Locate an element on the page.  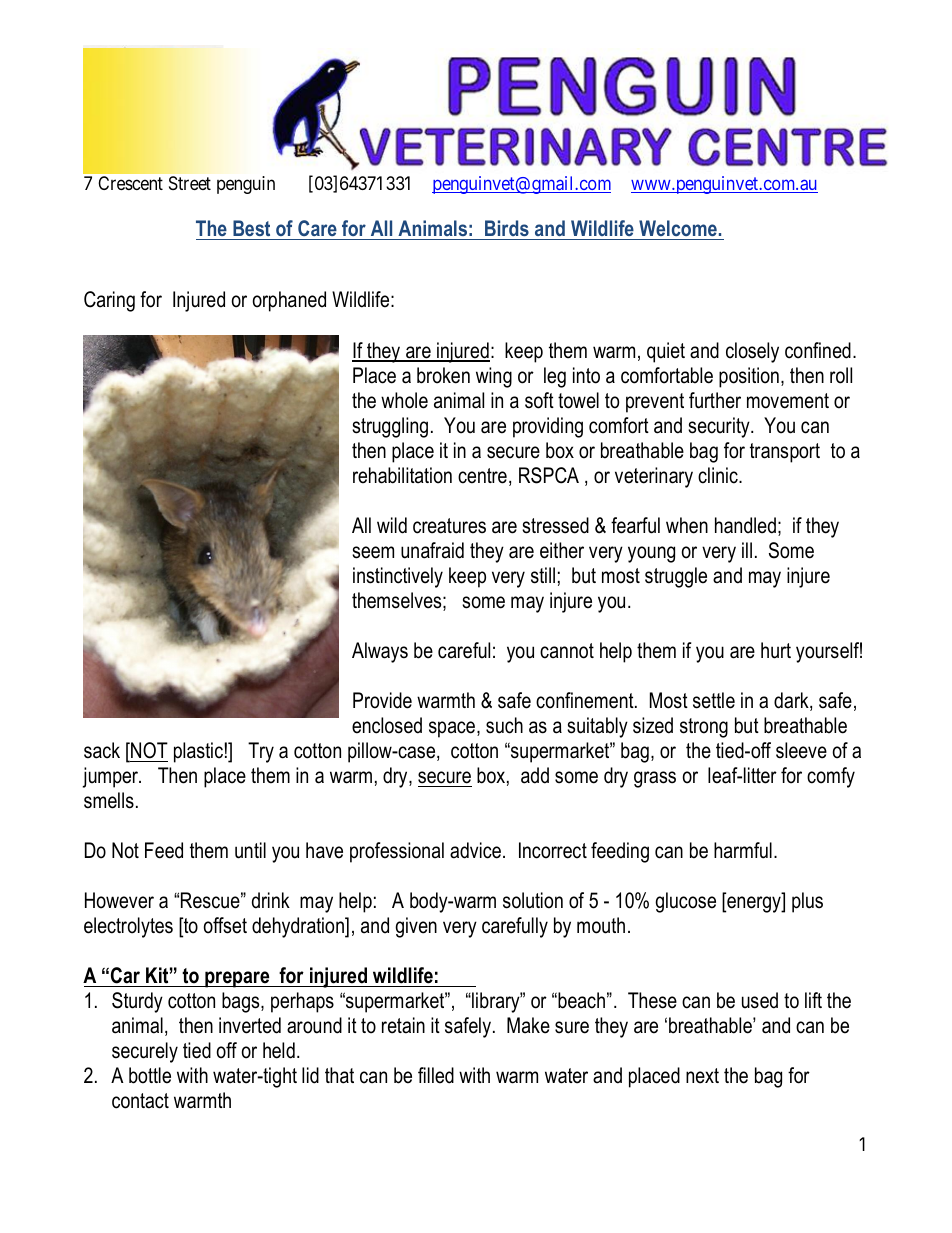
harmful is located at coordinates (743, 850).
